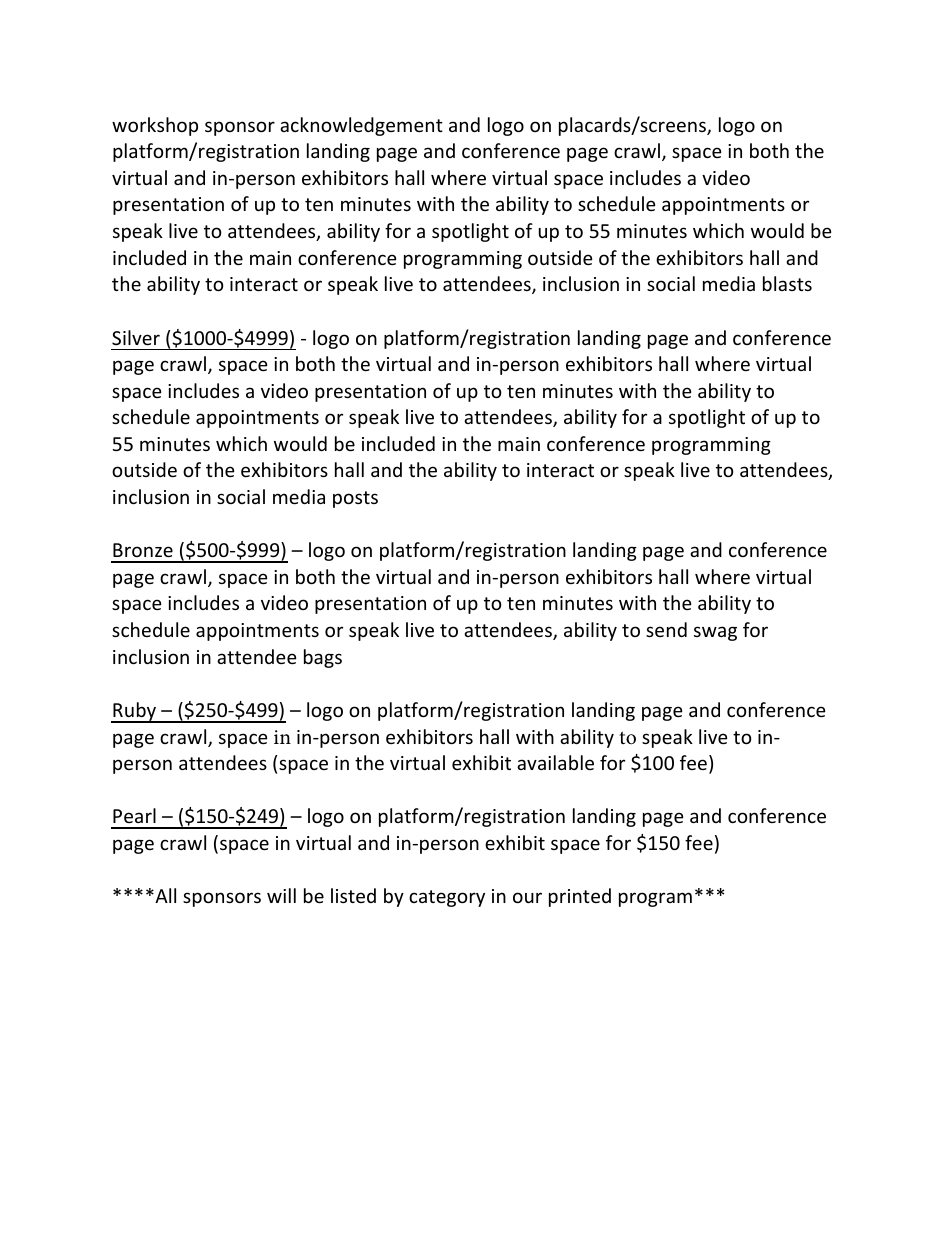 The width and height of the screenshot is (952, 1233). What do you see at coordinates (136, 337) in the screenshot?
I see `Silver` at bounding box center [136, 337].
